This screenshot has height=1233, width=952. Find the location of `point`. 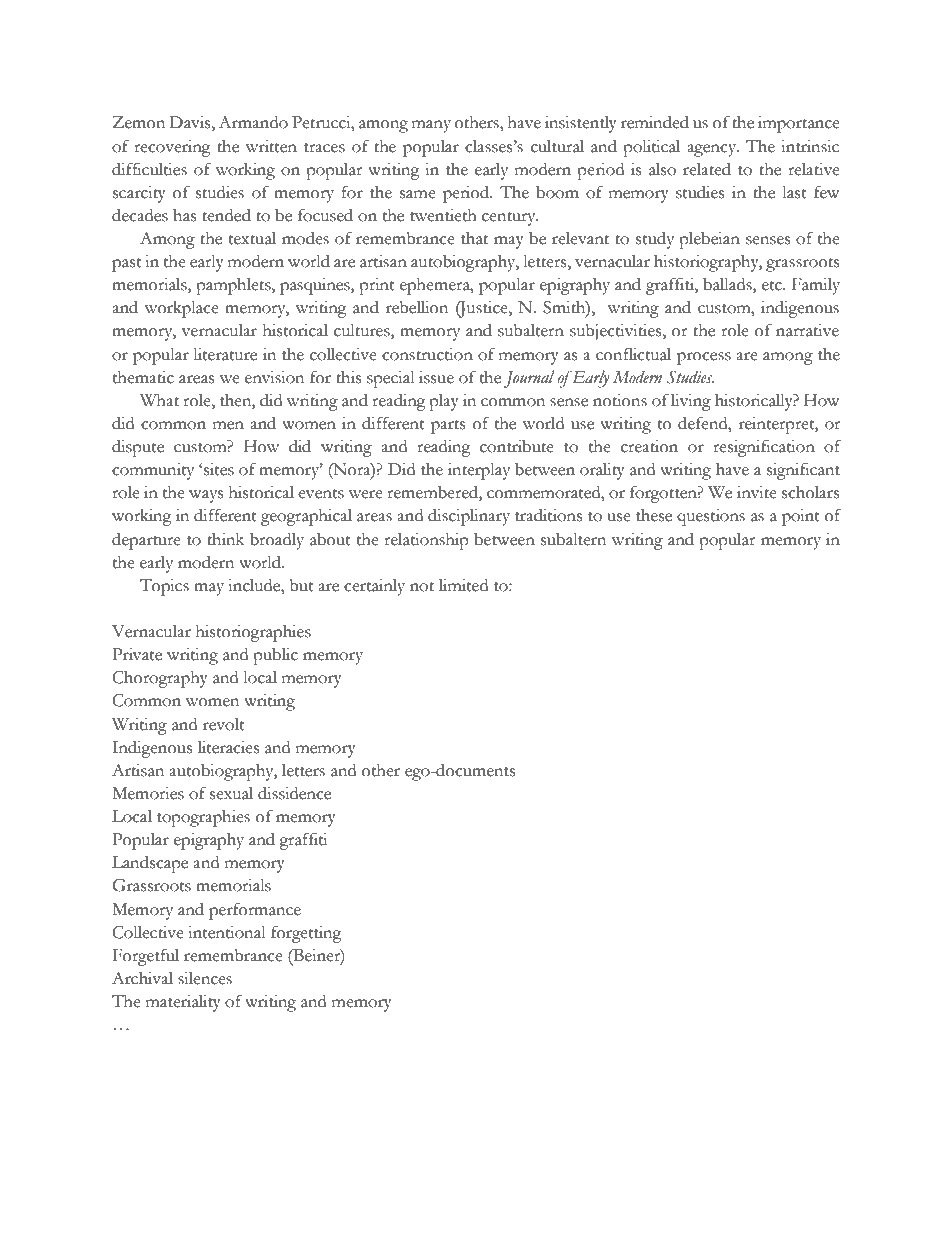

point is located at coordinates (801, 517).
